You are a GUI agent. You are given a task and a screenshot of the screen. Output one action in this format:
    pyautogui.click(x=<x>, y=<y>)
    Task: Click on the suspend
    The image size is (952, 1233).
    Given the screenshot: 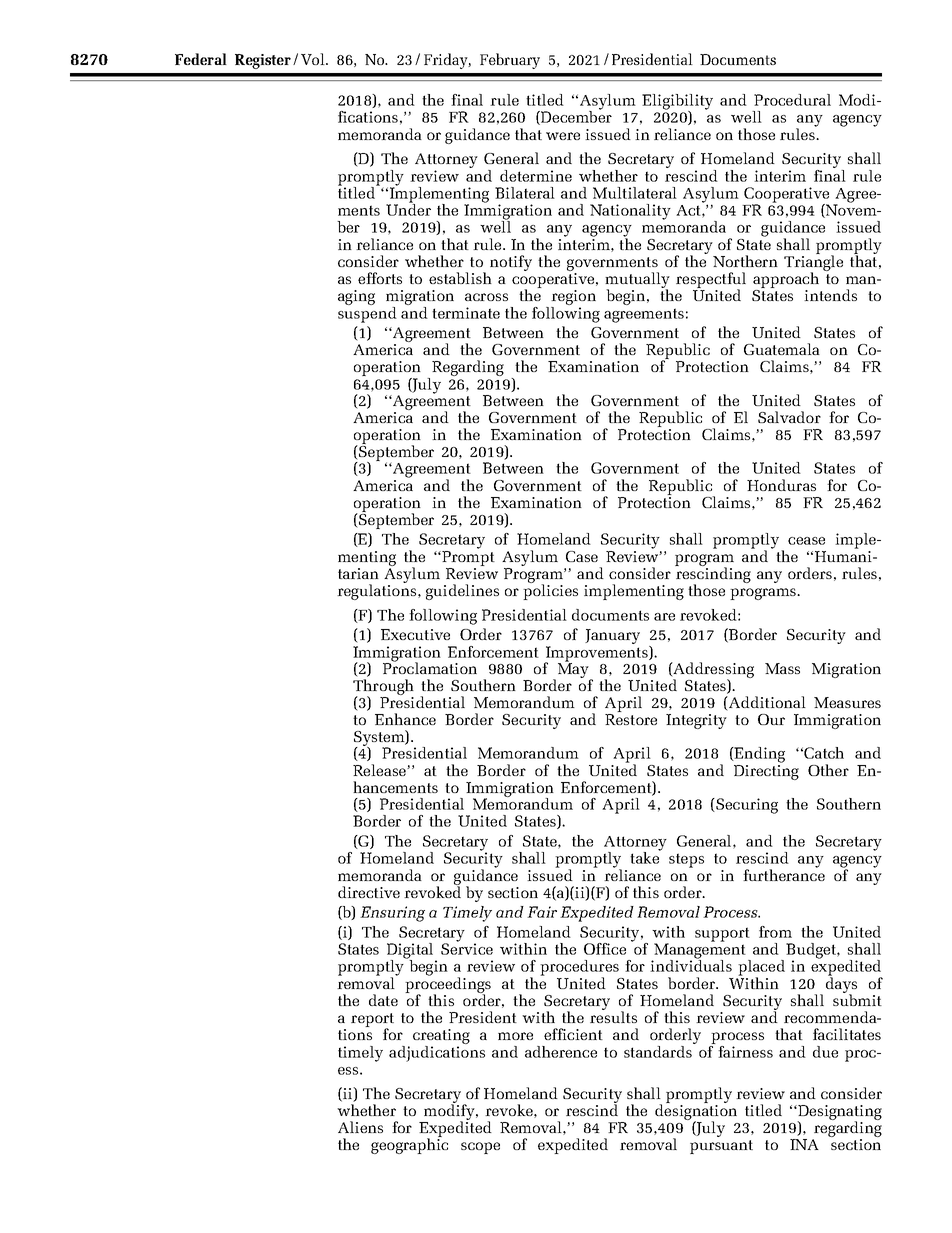 What is the action you would take?
    pyautogui.click(x=367, y=313)
